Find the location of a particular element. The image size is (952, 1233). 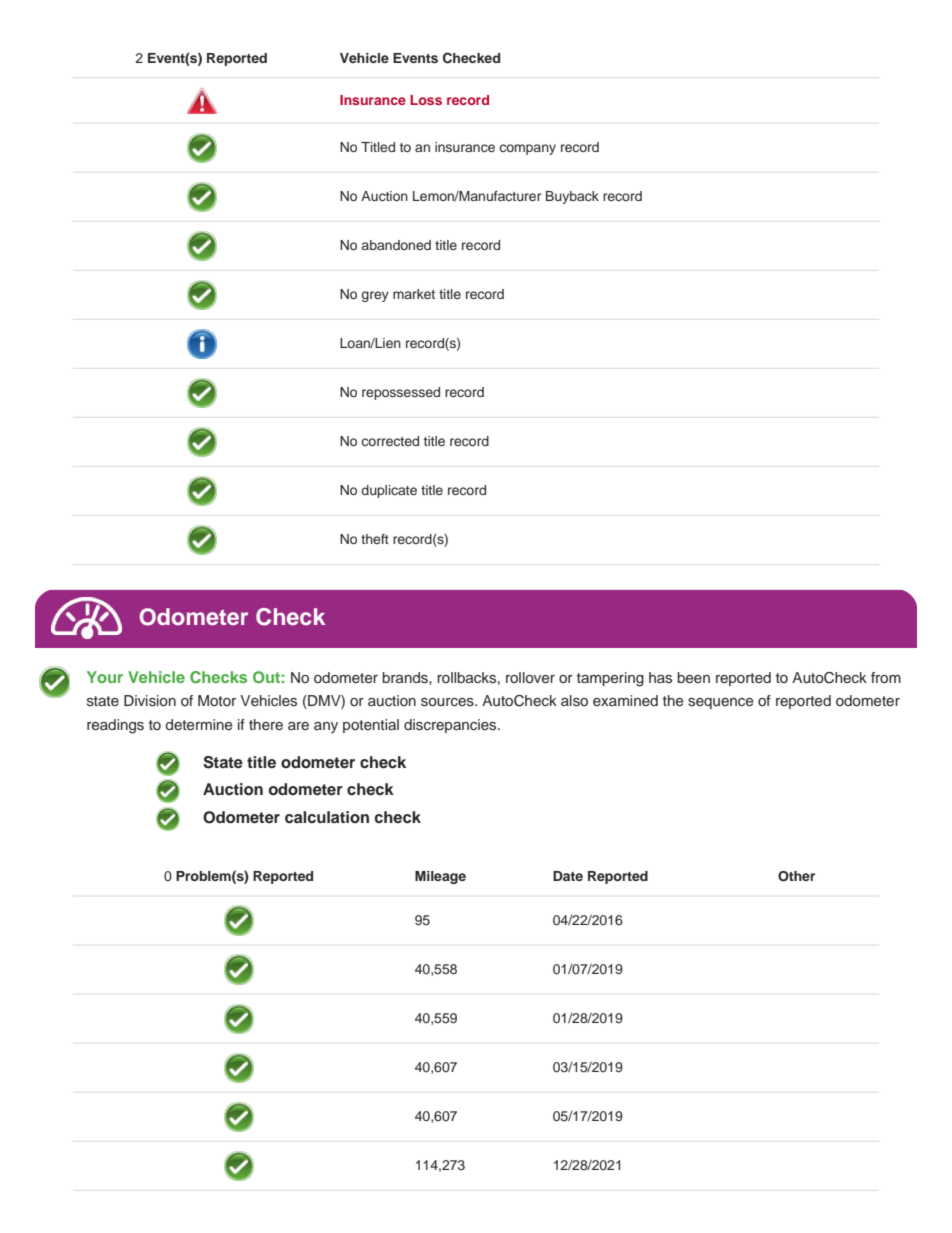

calculation is located at coordinates (327, 817).
